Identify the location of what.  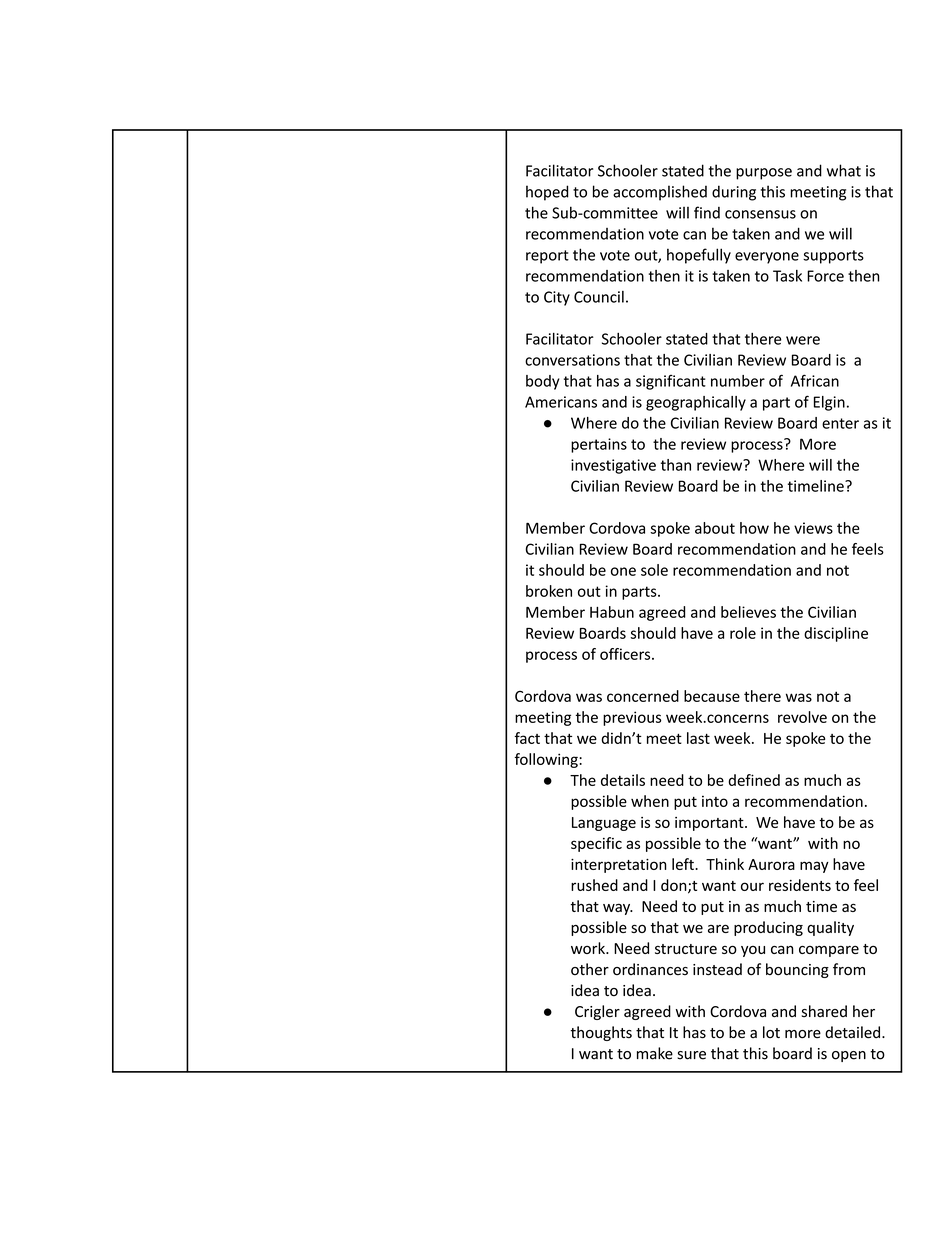
(844, 170).
